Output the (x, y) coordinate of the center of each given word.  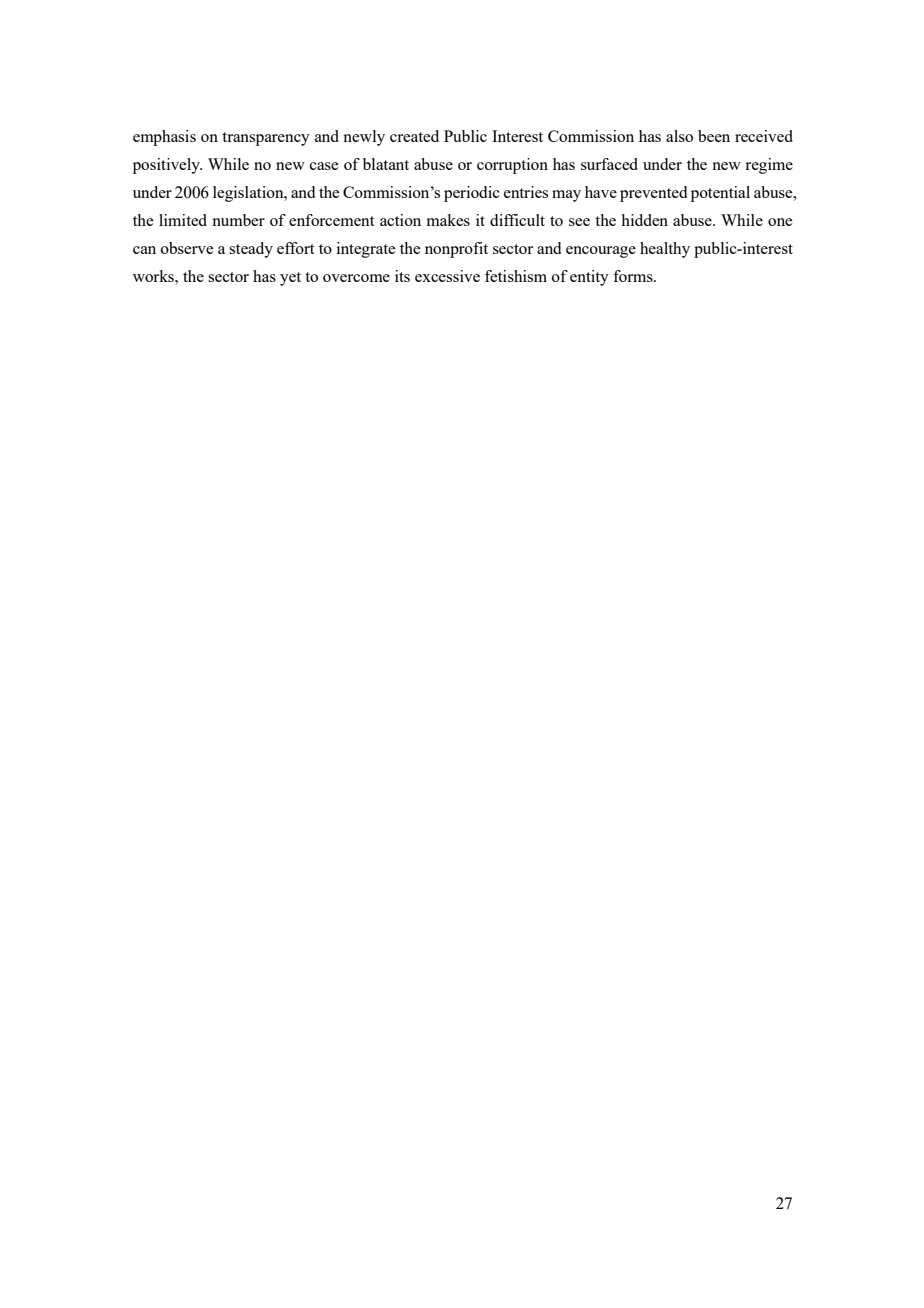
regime (769, 166)
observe (187, 248)
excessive (447, 276)
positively (167, 166)
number (238, 220)
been (714, 136)
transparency (266, 139)
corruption (512, 166)
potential (720, 194)
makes (448, 220)
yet (290, 279)
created (414, 136)
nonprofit (456, 250)
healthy (665, 250)
